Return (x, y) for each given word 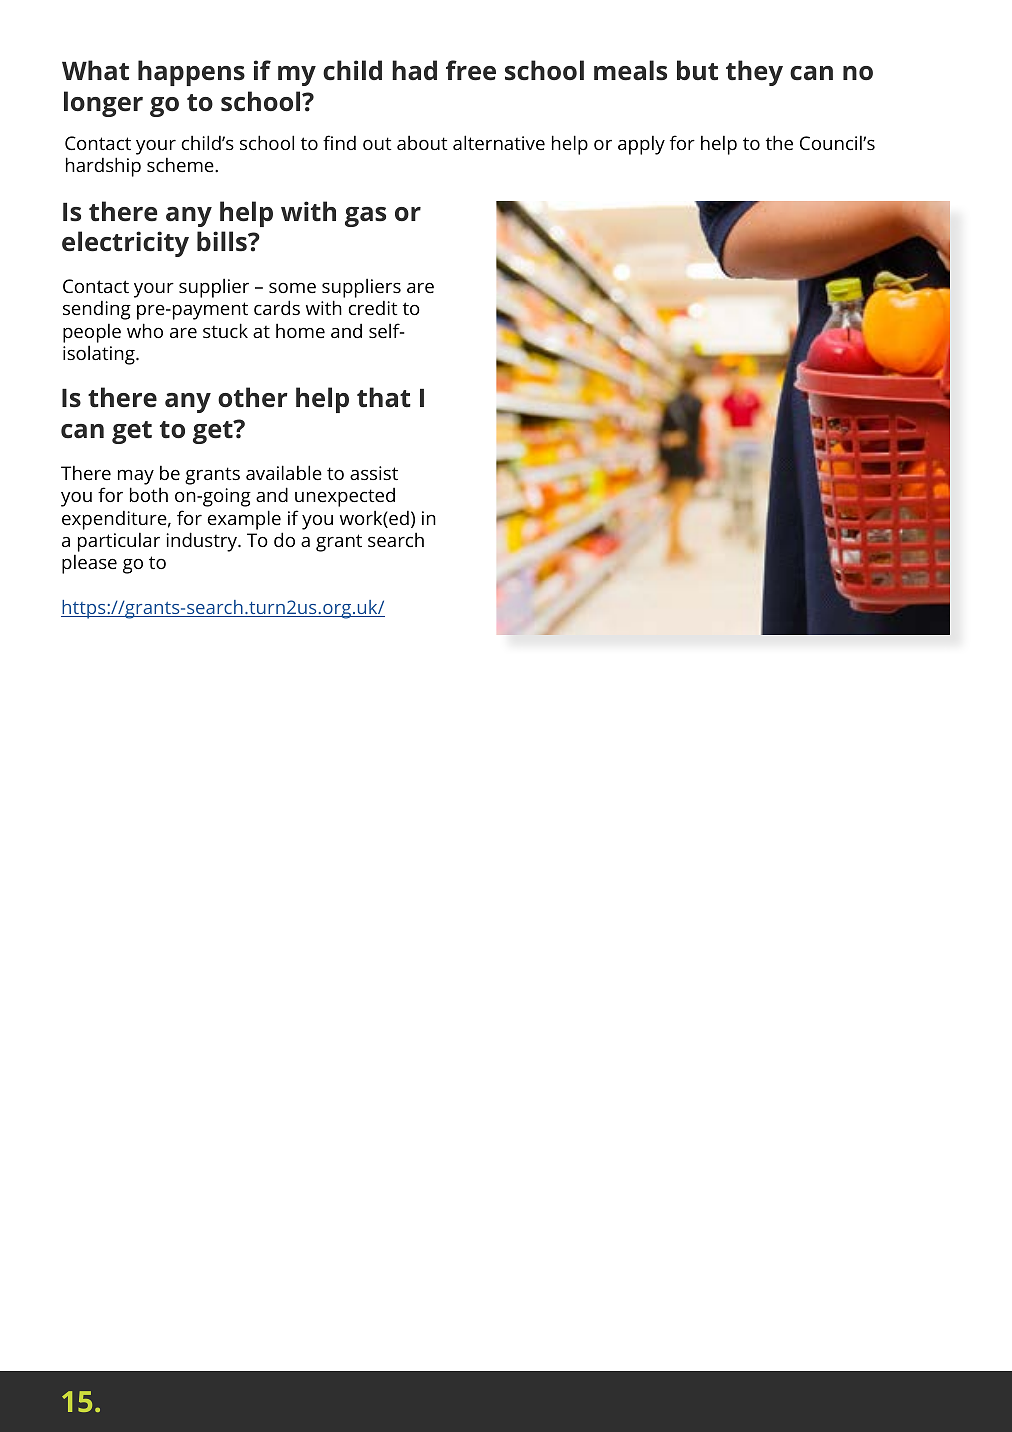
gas (365, 217)
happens (191, 73)
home (300, 330)
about (422, 142)
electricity (125, 244)
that (384, 397)
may (136, 477)
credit (373, 307)
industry (202, 542)
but (697, 70)
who (145, 330)
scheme (181, 164)
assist (374, 473)
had (414, 70)
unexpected (345, 497)
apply (641, 145)
